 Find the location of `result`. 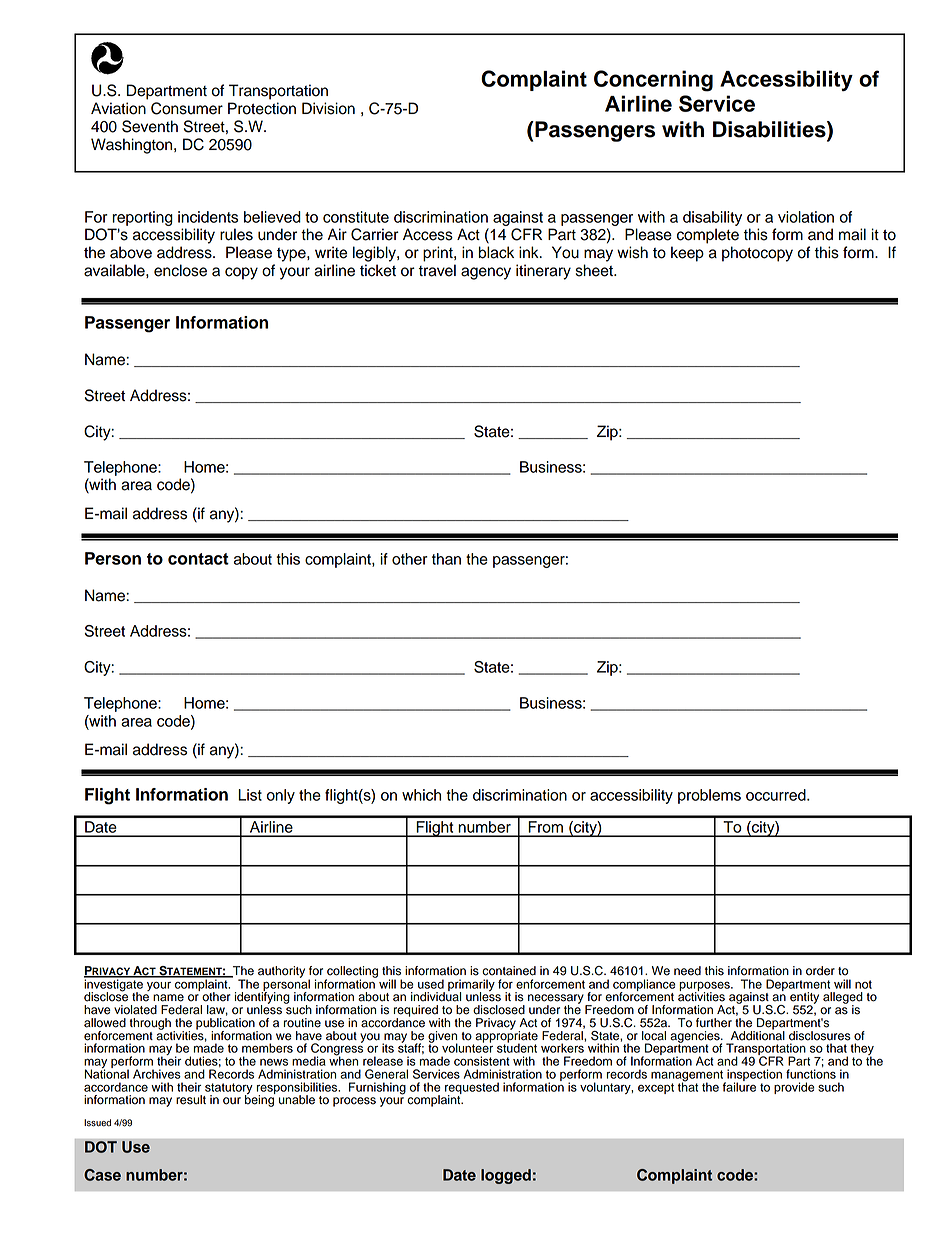

result is located at coordinates (191, 1100).
